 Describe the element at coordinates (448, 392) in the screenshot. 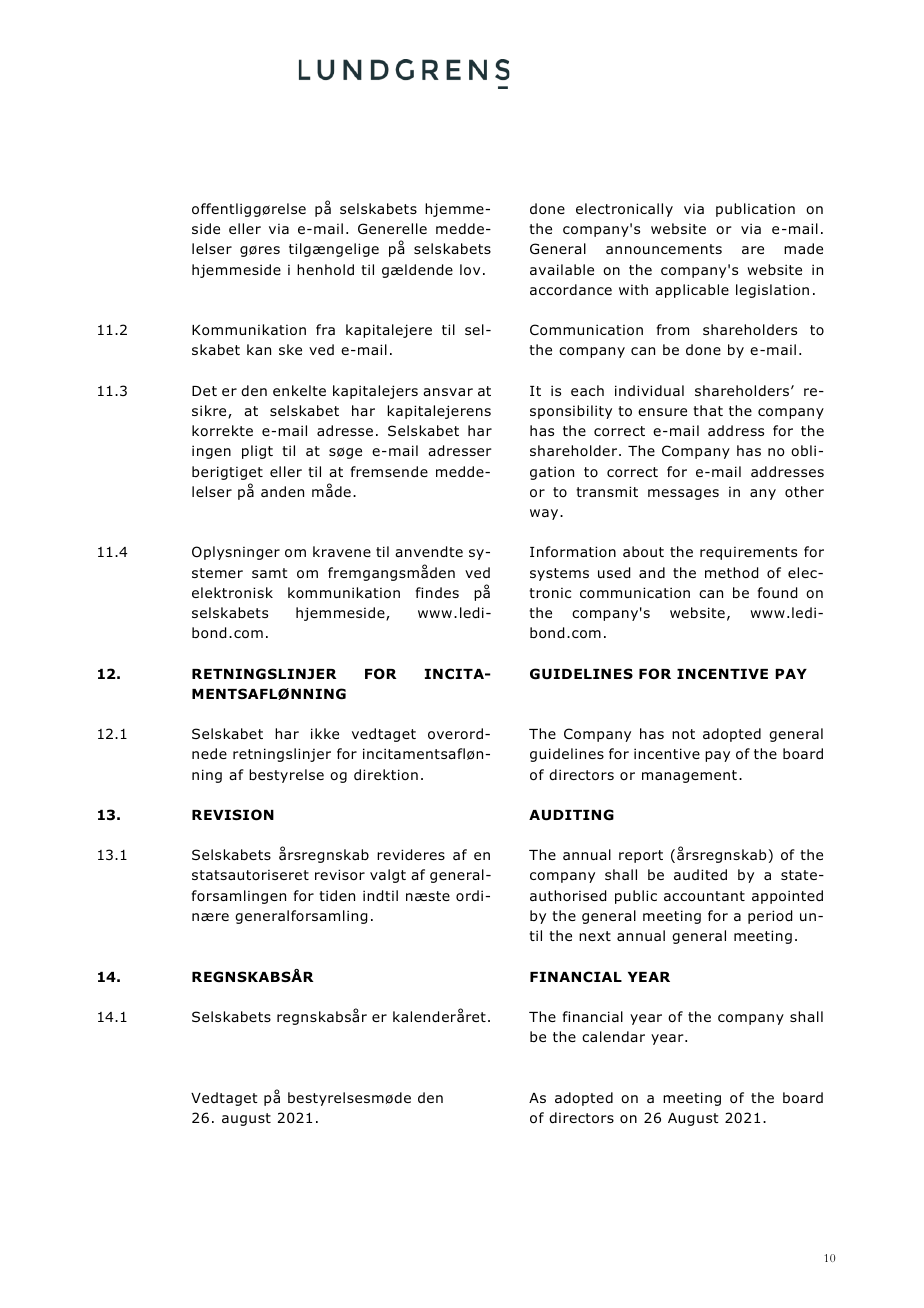

I see `ansvar` at that location.
